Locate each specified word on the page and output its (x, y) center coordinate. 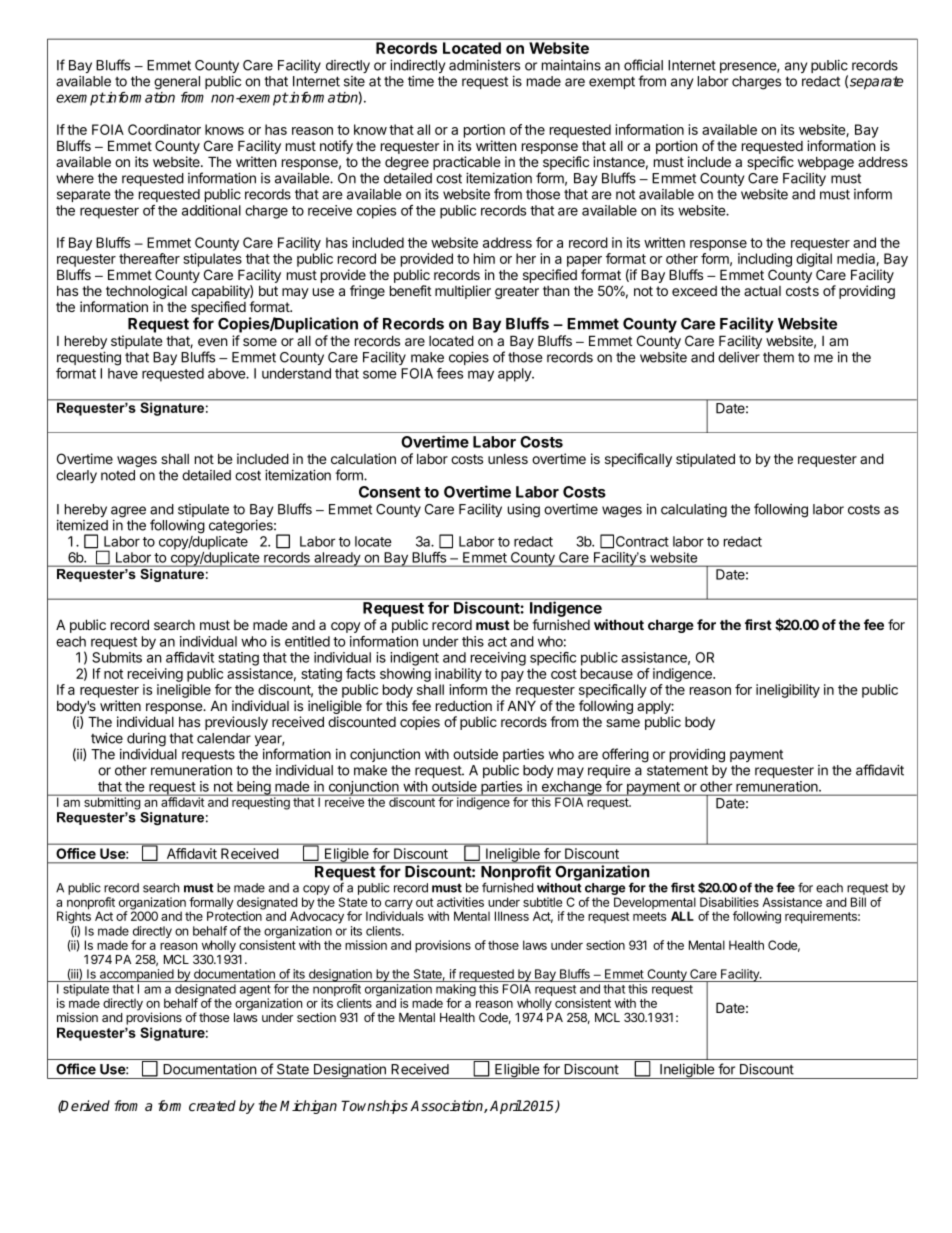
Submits (117, 657)
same (623, 723)
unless (508, 459)
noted (118, 475)
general (177, 83)
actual (762, 291)
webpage (826, 163)
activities (460, 902)
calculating (694, 511)
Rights (74, 916)
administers (484, 65)
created (212, 1105)
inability (458, 675)
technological (146, 293)
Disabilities (729, 902)
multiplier (463, 292)
